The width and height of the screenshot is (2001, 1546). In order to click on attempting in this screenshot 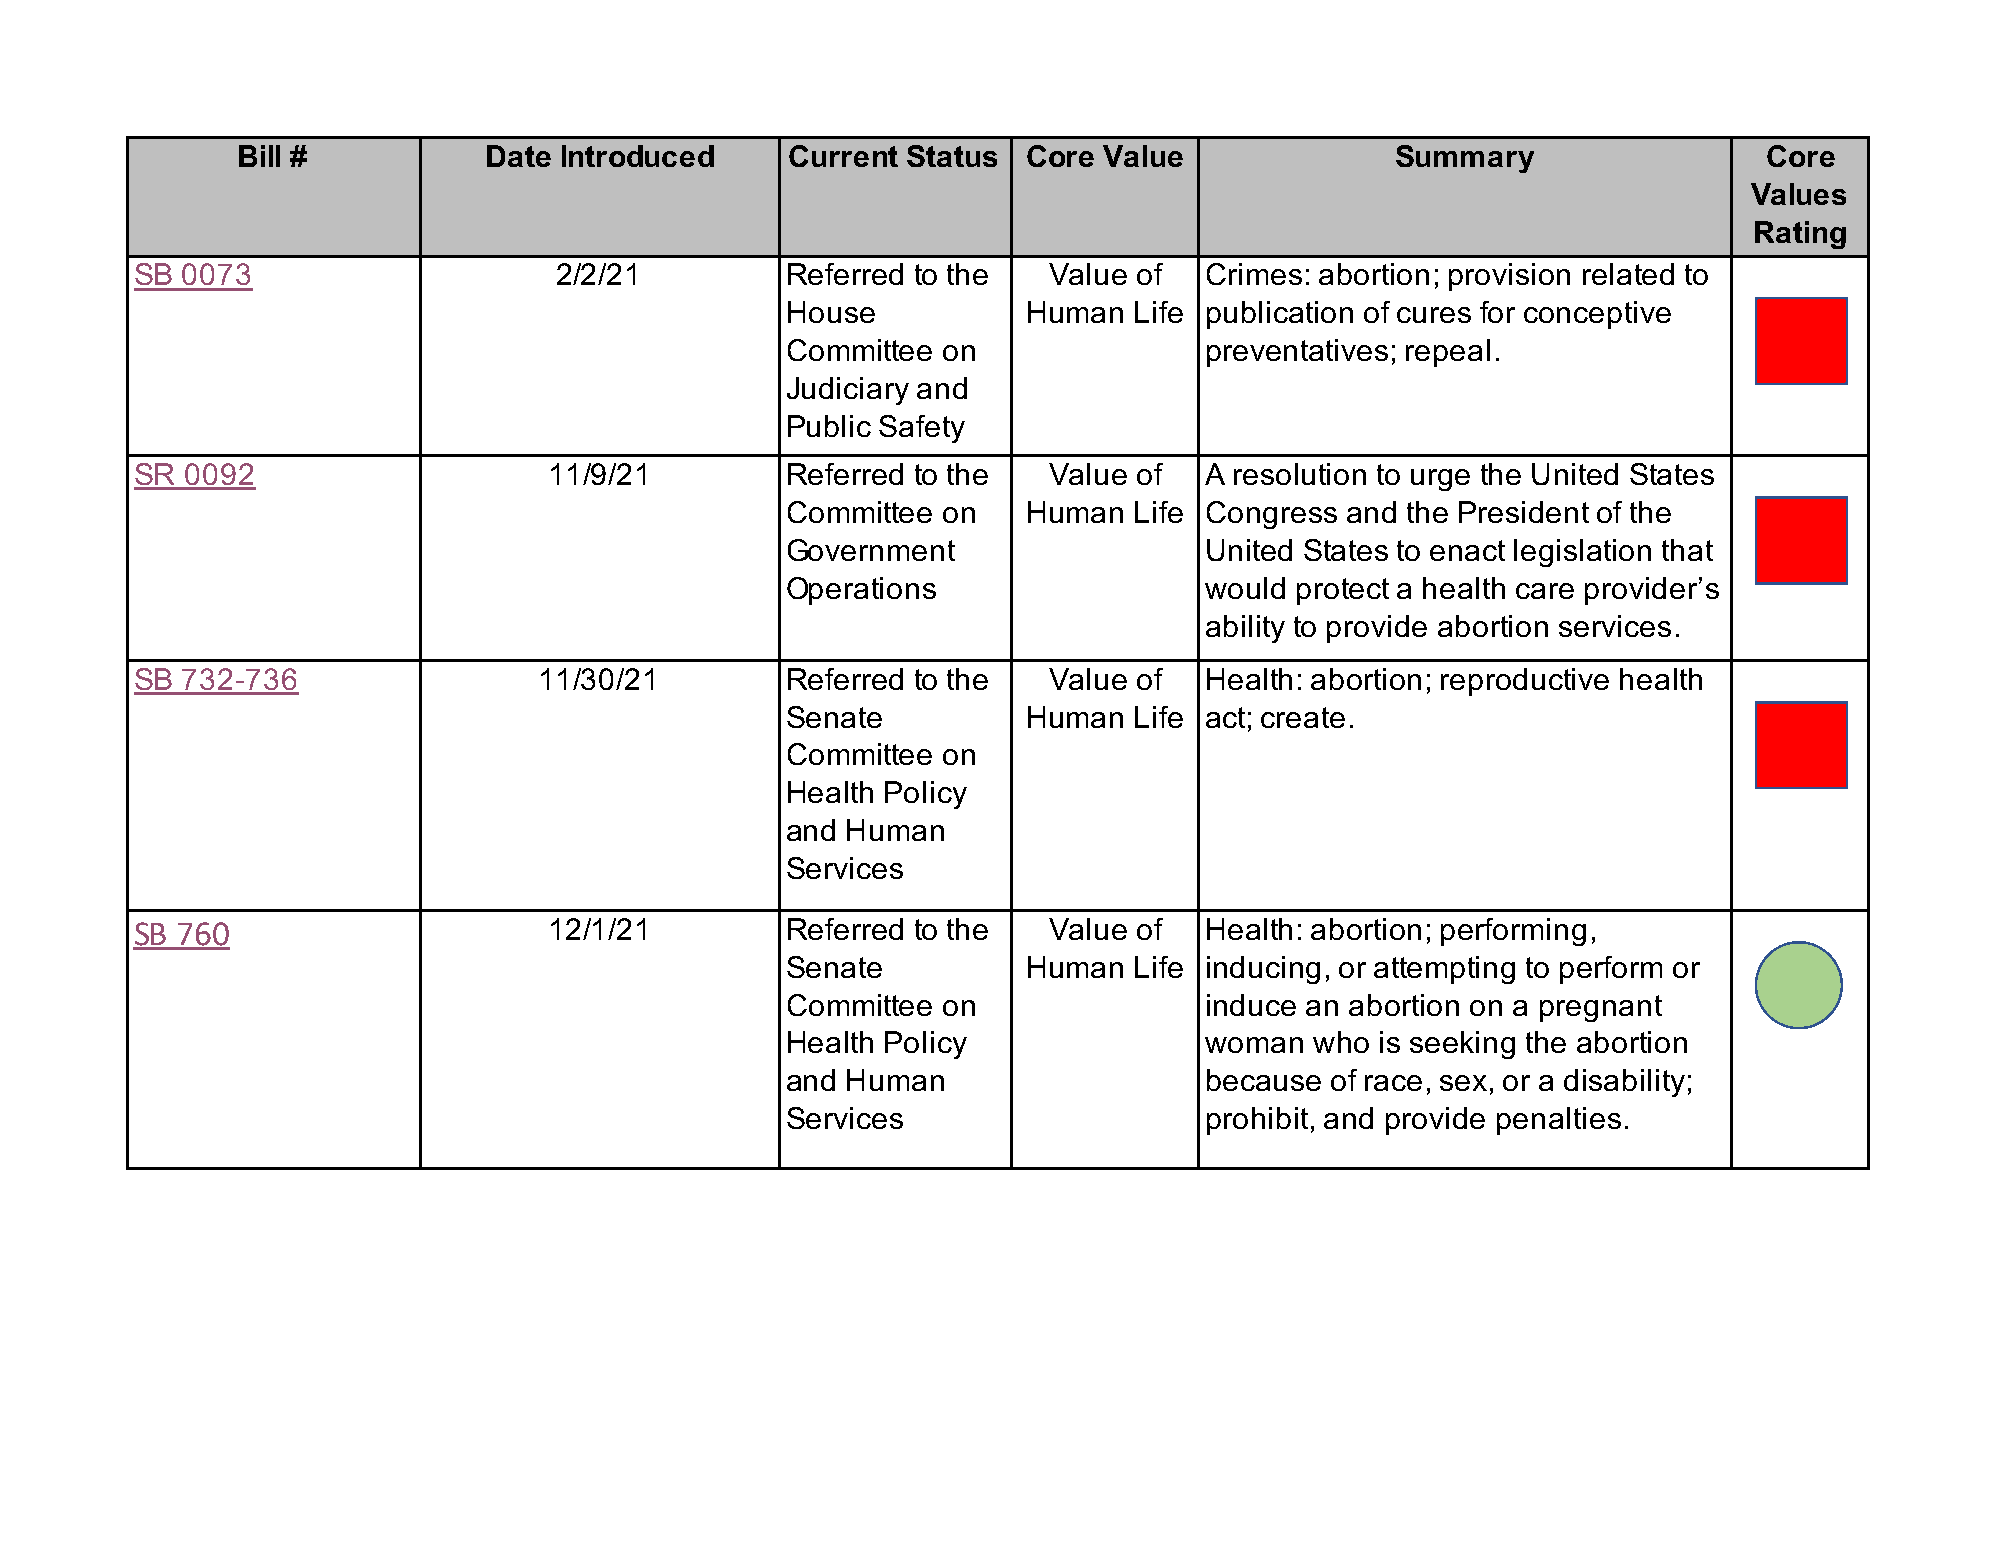, I will do `click(1444, 970)`.
